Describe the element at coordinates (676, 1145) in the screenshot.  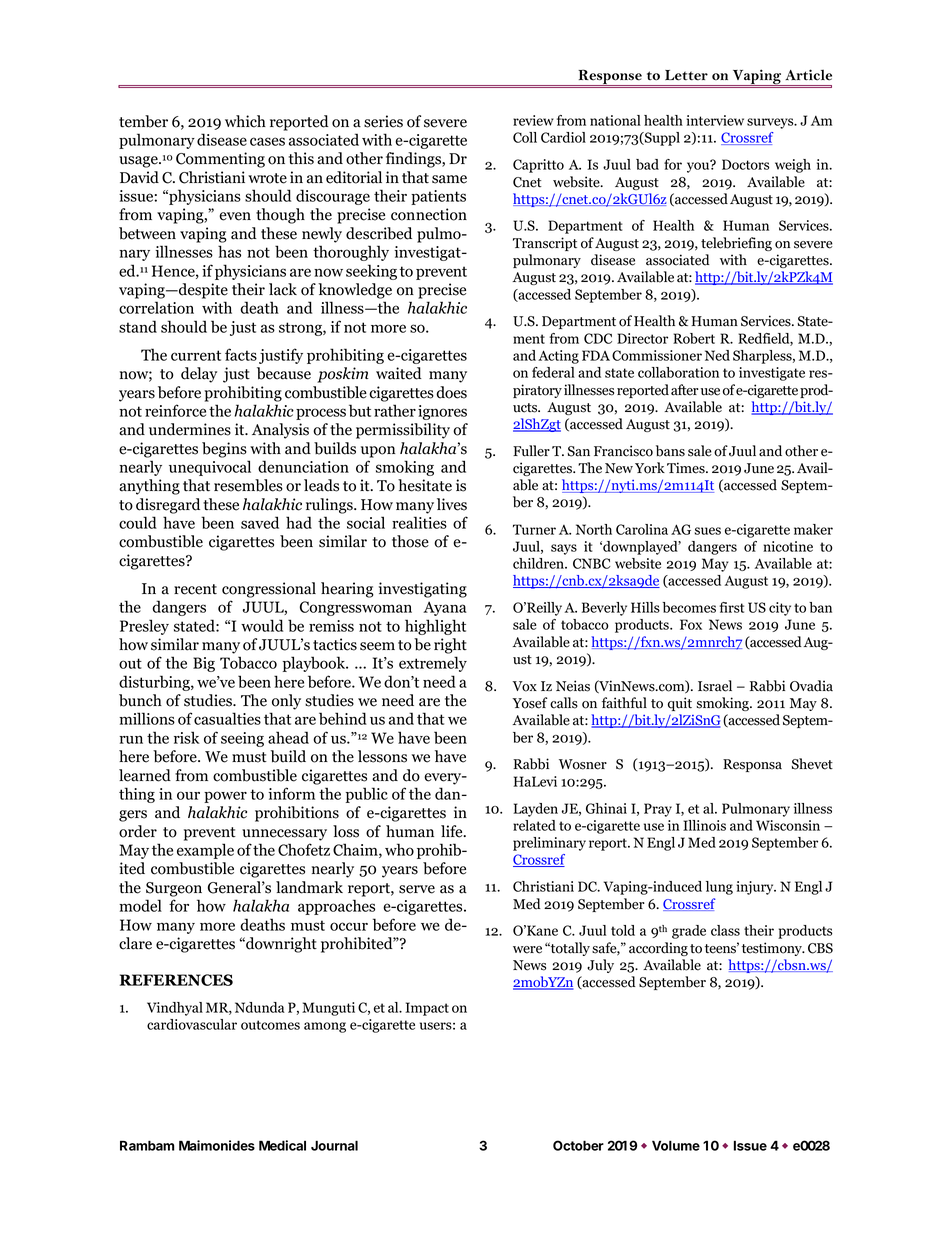
I see `Volume` at that location.
